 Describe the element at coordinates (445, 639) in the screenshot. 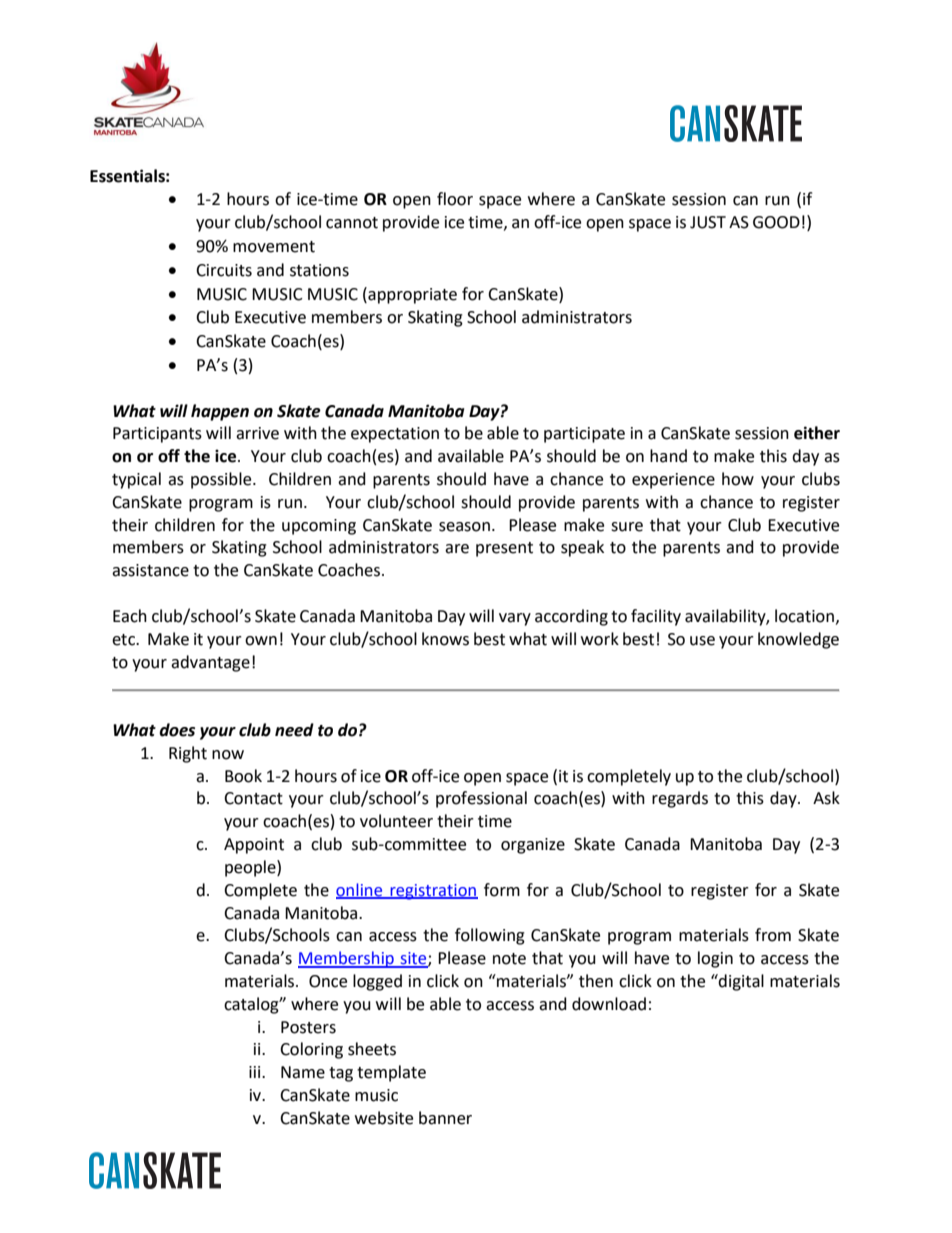

I see `knows` at that location.
